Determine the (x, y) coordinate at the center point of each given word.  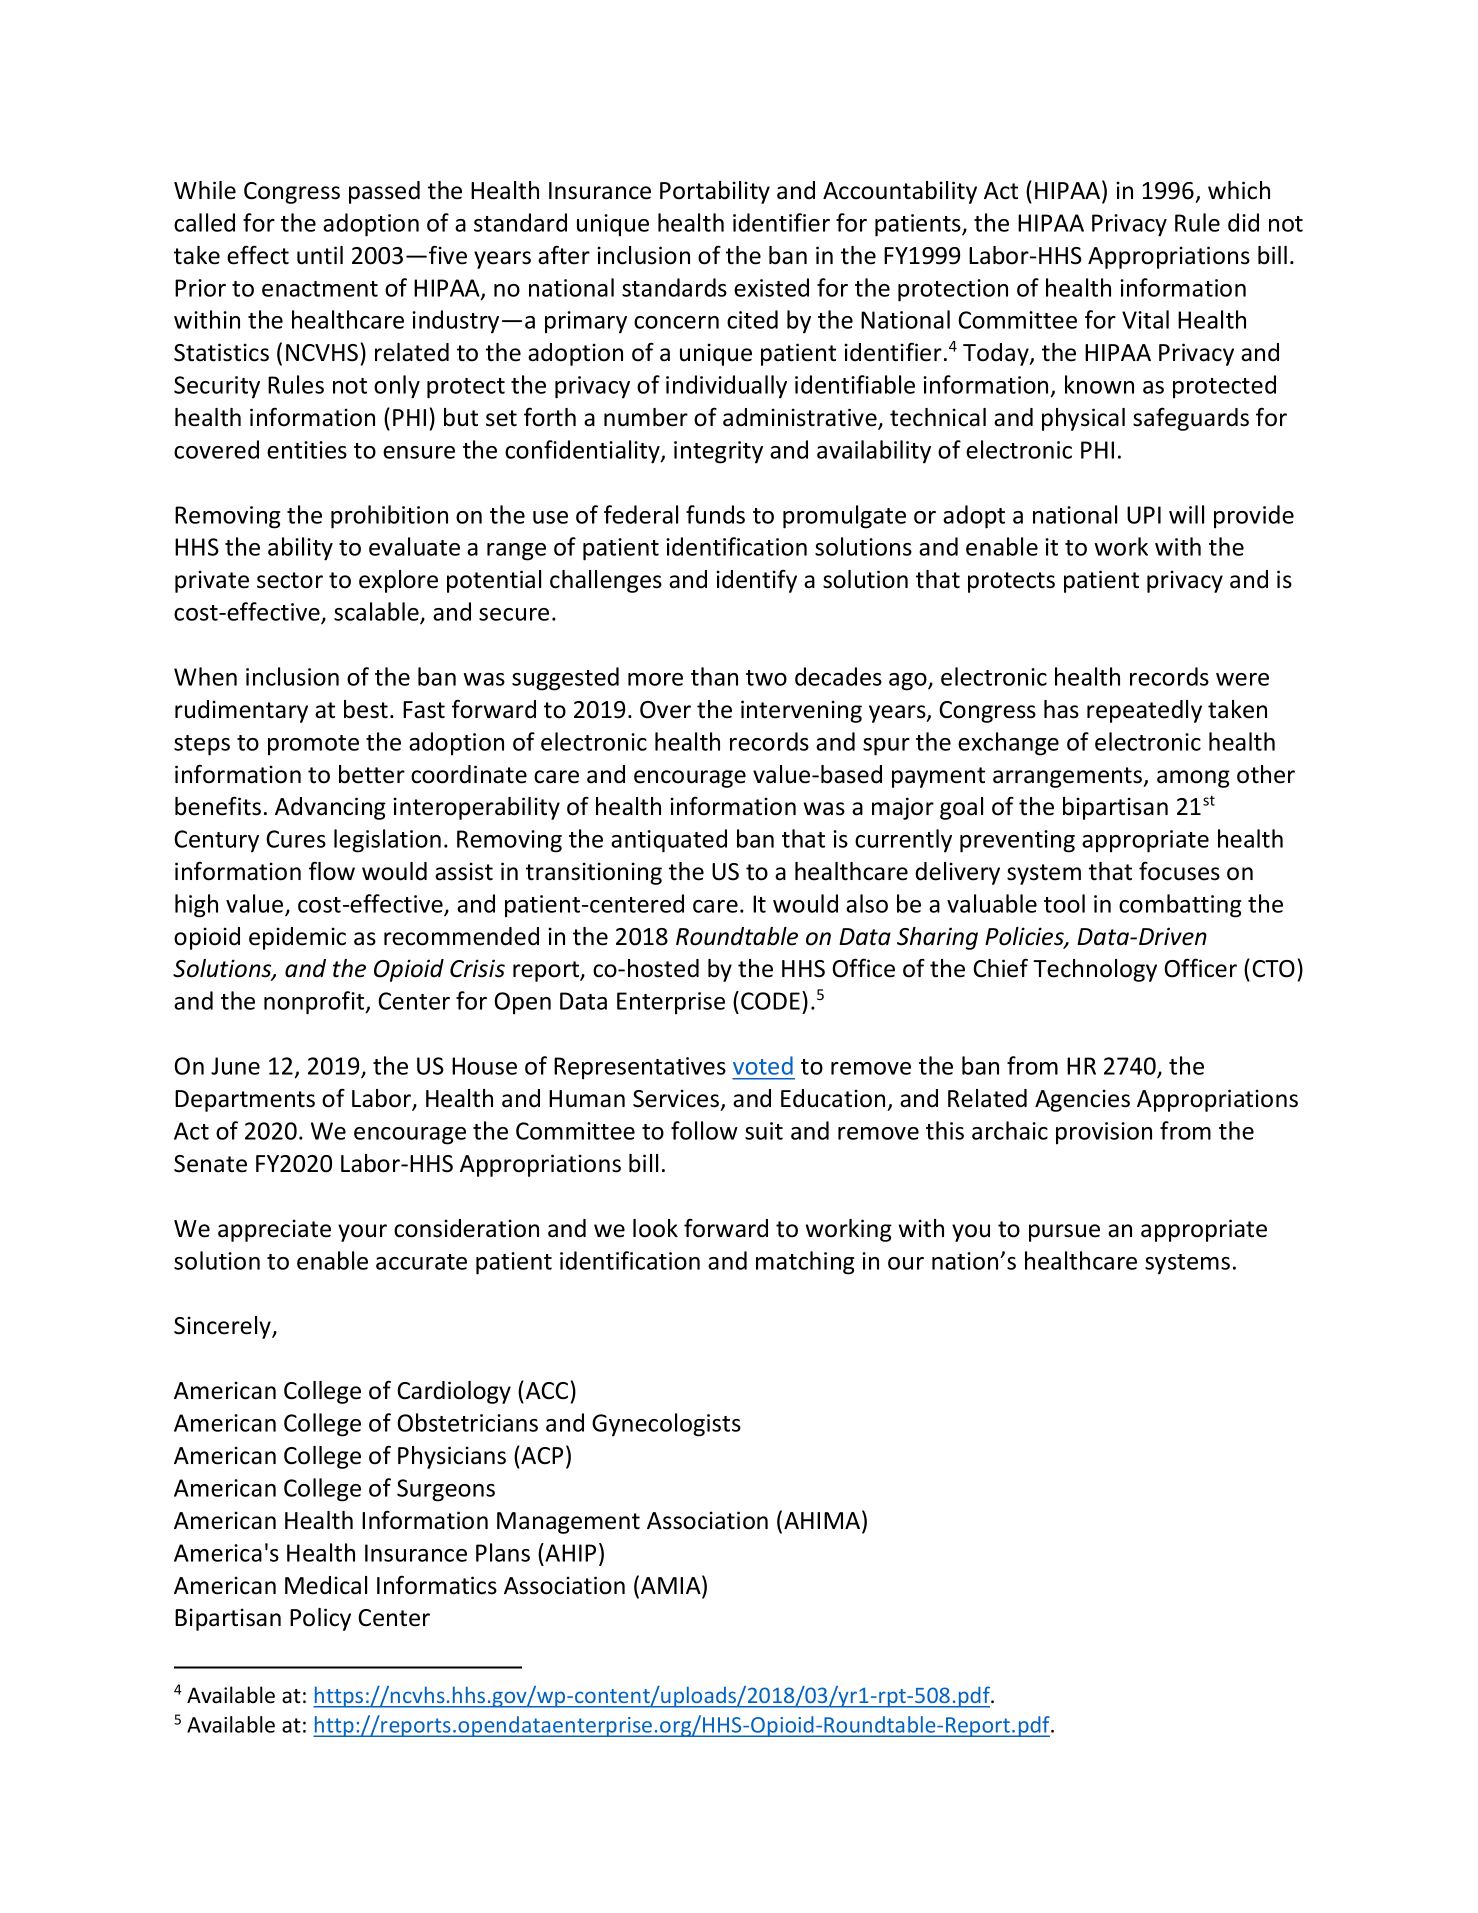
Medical (326, 1585)
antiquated (669, 841)
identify (756, 581)
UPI (1144, 515)
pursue (1064, 1233)
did (1243, 222)
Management (568, 1523)
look (655, 1228)
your (362, 1233)
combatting (1180, 906)
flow (332, 871)
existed (771, 287)
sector (290, 580)
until (320, 255)
